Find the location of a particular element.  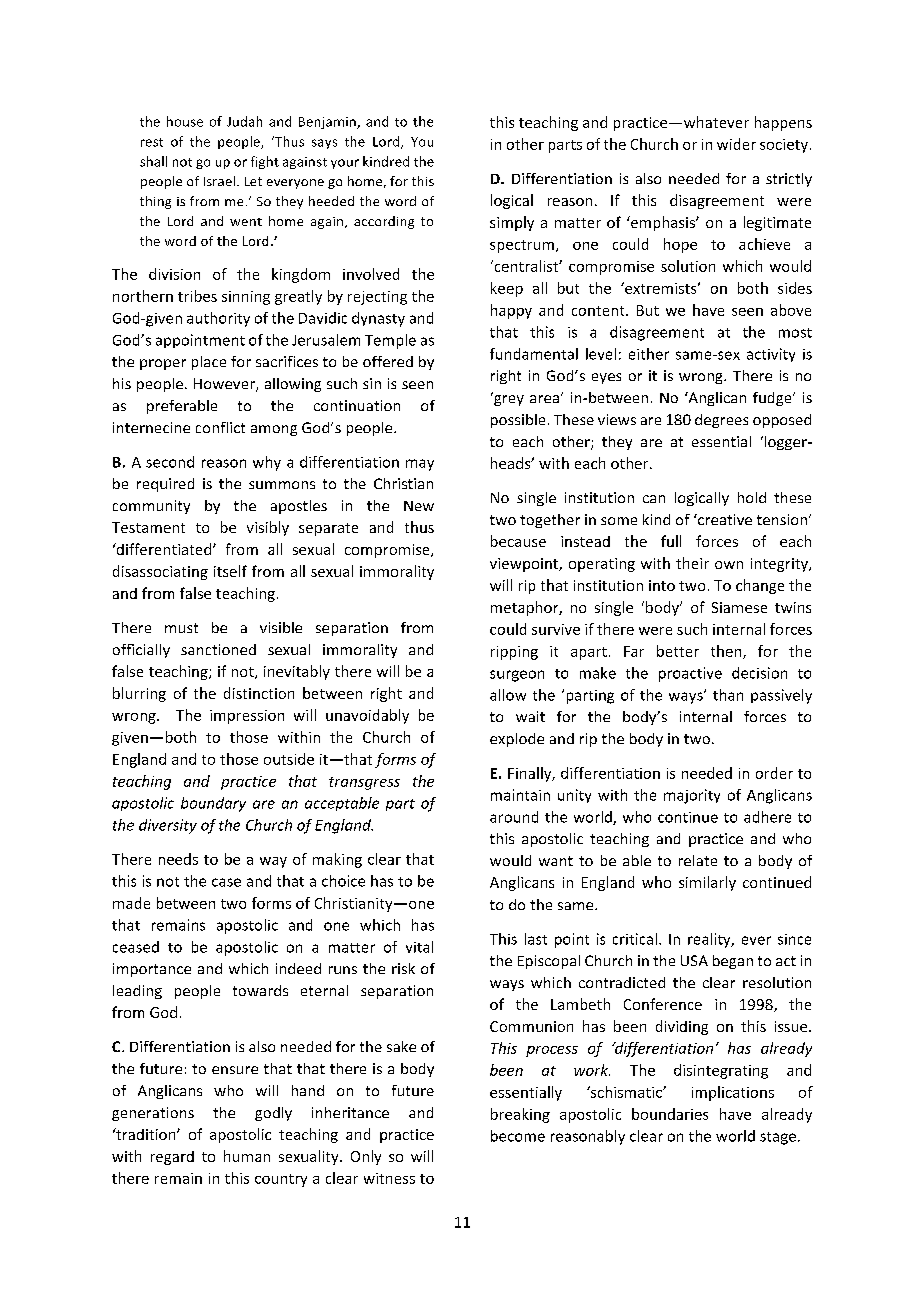

wider is located at coordinates (736, 144).
